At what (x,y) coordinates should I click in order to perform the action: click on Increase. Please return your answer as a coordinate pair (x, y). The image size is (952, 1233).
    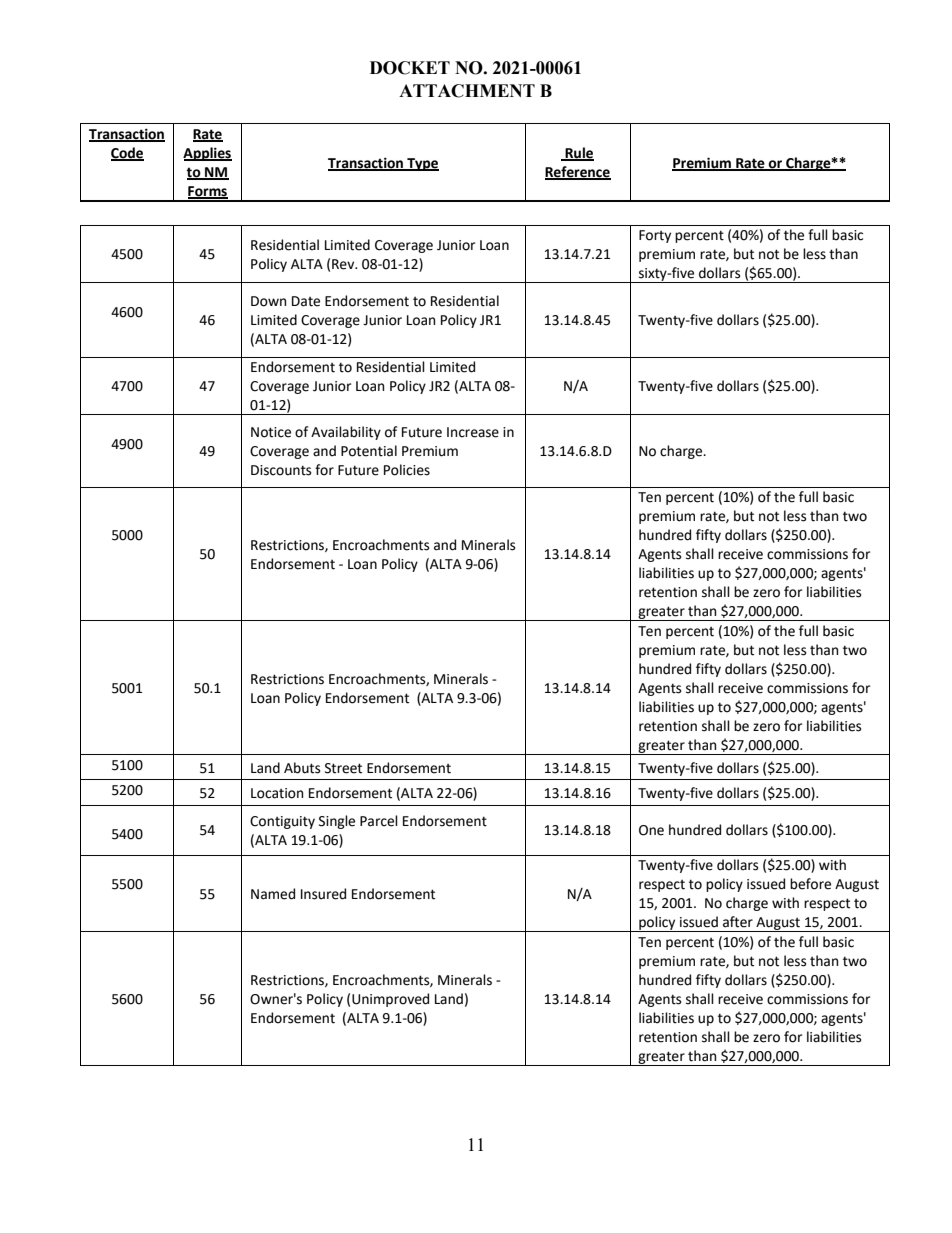
    Looking at the image, I should click on (473, 432).
